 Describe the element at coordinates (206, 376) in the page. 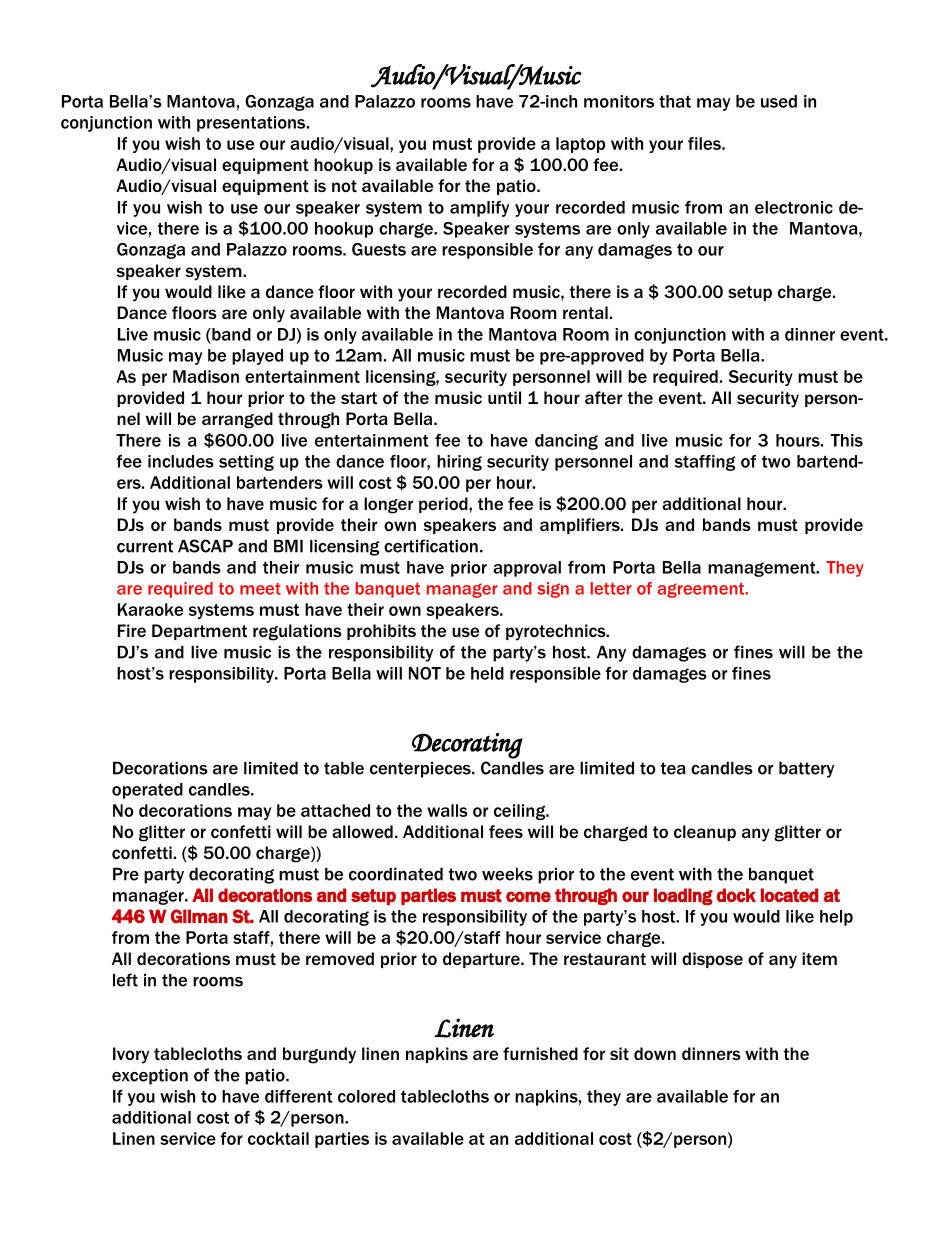

I see `Madison` at that location.
